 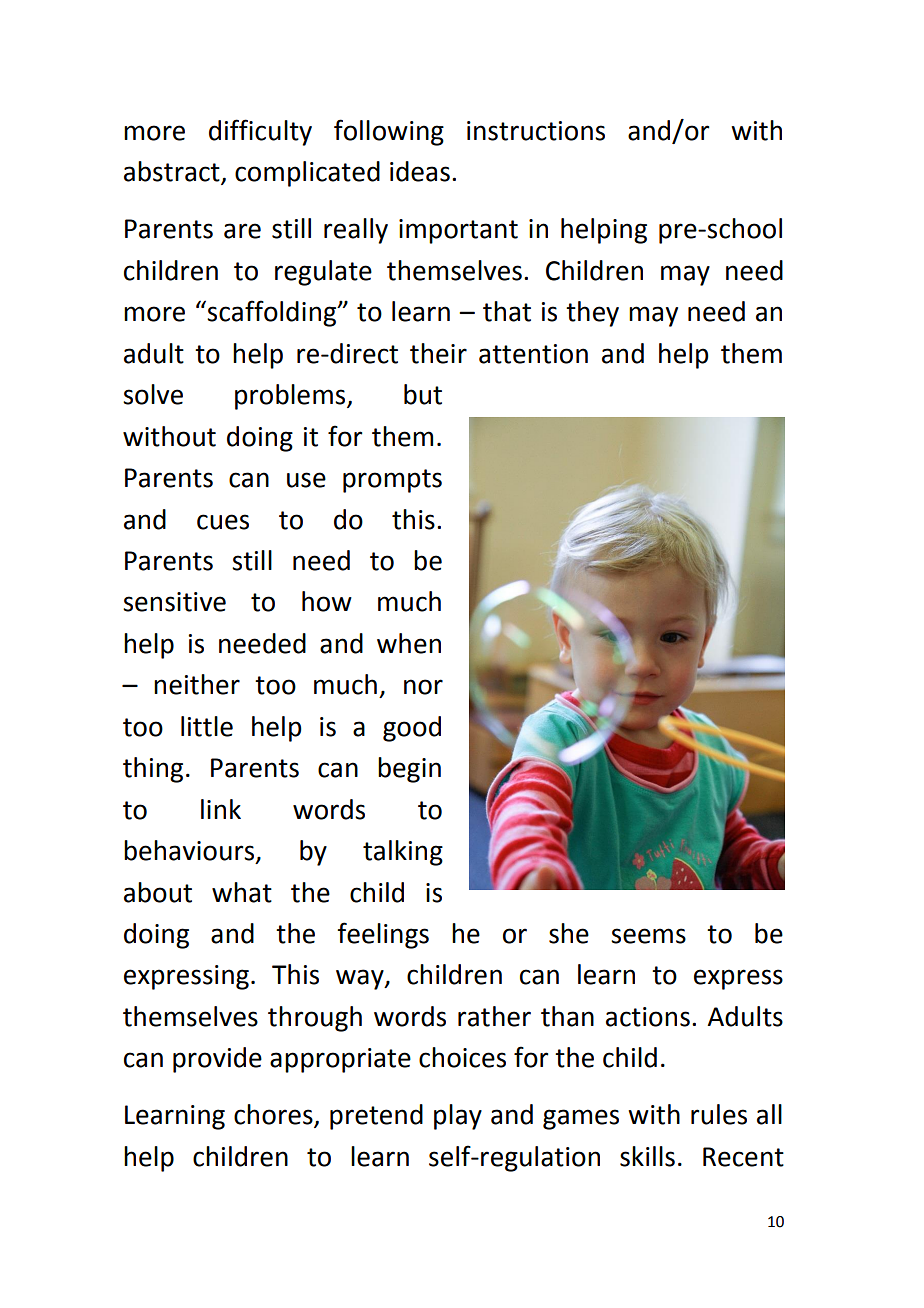 What do you see at coordinates (647, 1156) in the page?
I see `skills` at bounding box center [647, 1156].
